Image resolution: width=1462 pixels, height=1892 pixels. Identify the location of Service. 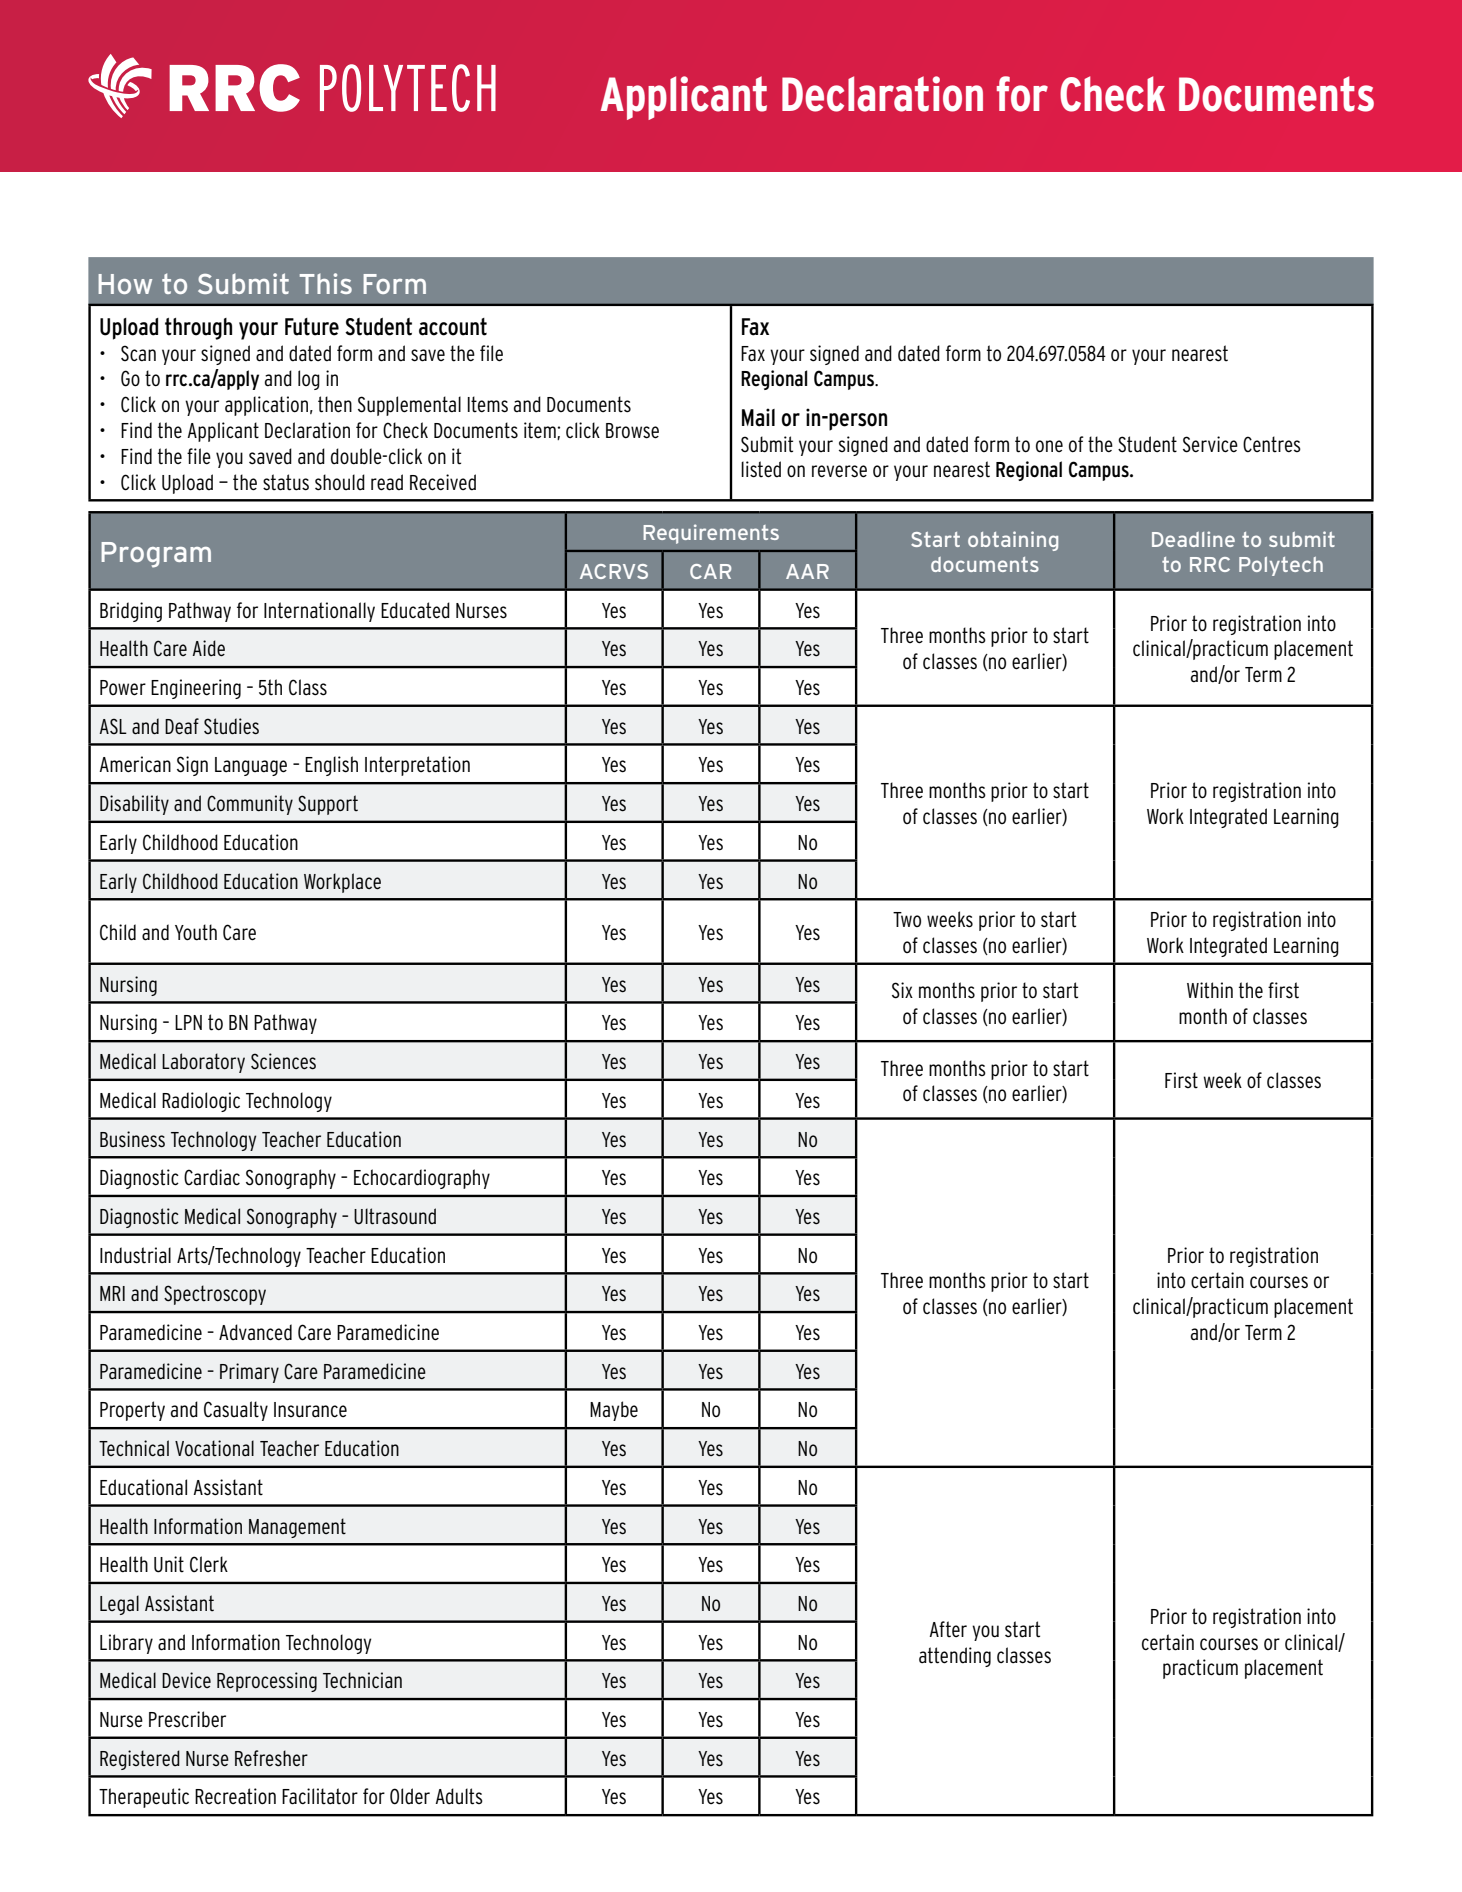
(1210, 444).
